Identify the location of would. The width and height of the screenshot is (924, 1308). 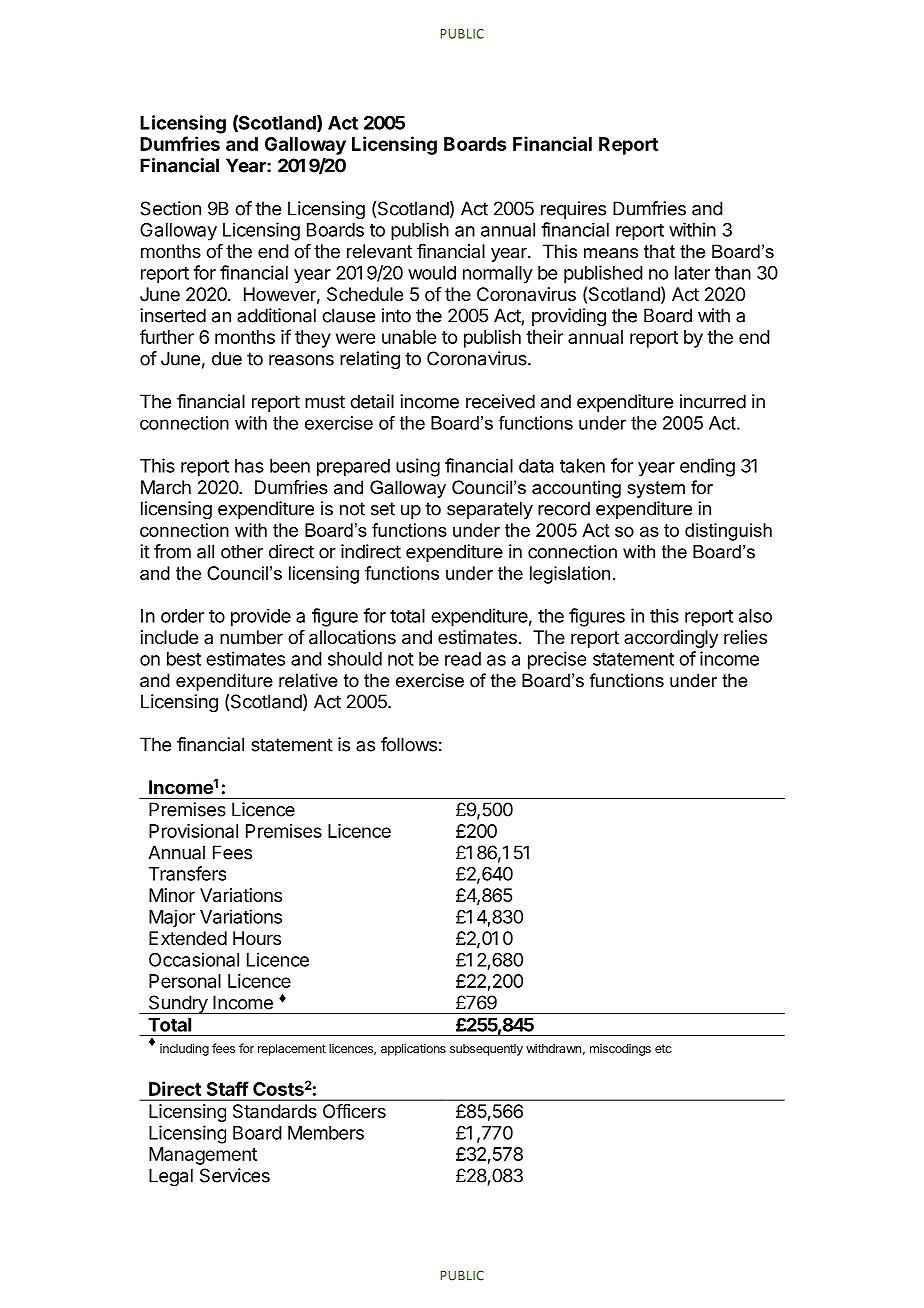
(432, 273).
